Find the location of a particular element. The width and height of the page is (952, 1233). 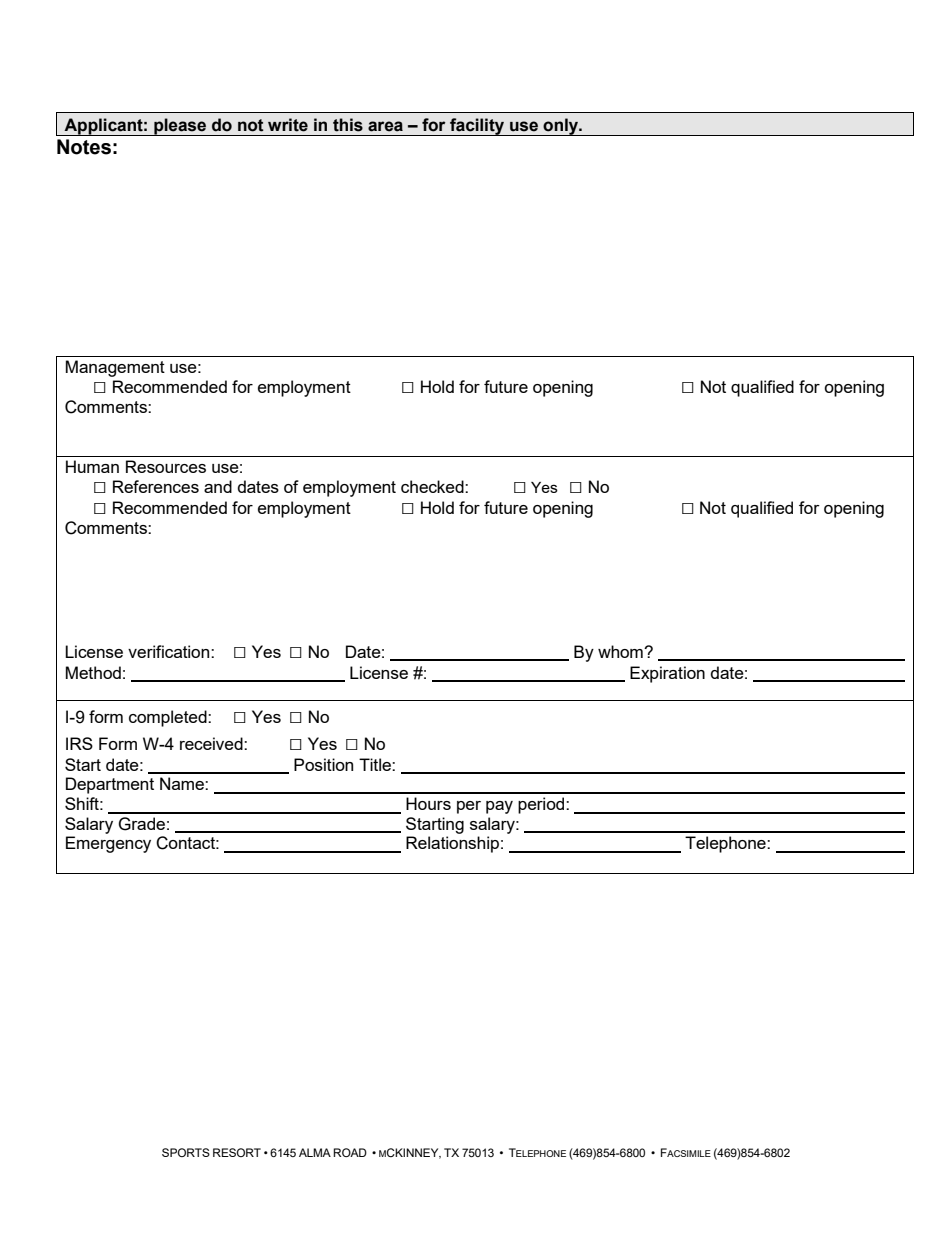

facility is located at coordinates (477, 127).
